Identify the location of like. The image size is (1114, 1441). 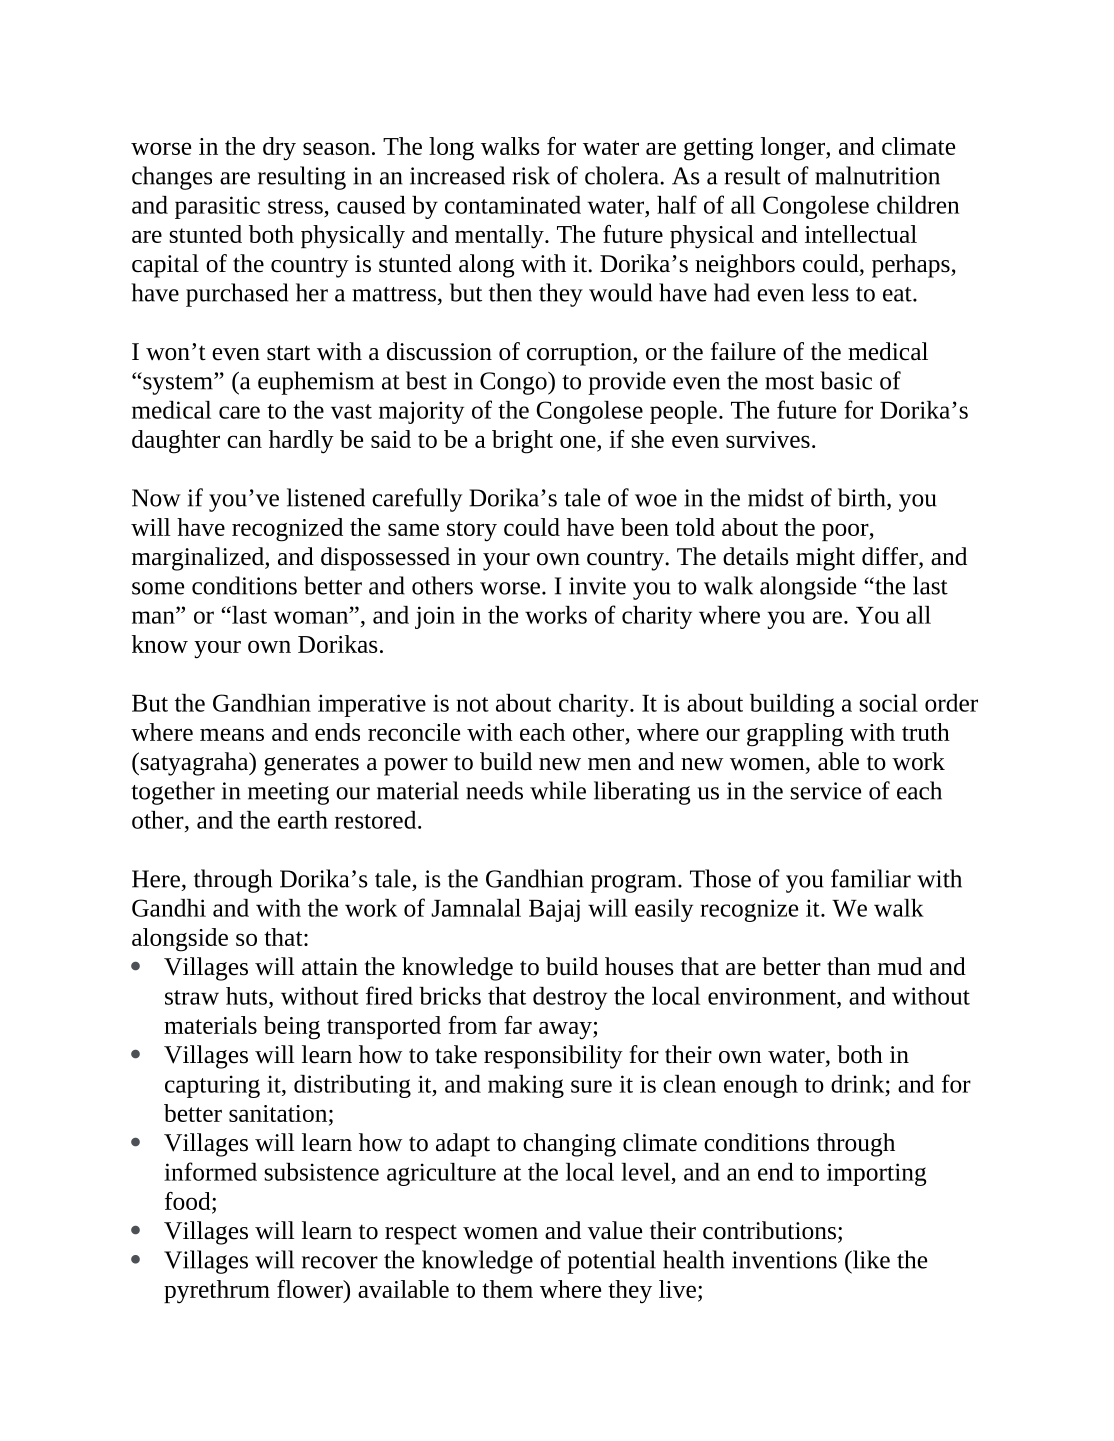
(870, 1259).
